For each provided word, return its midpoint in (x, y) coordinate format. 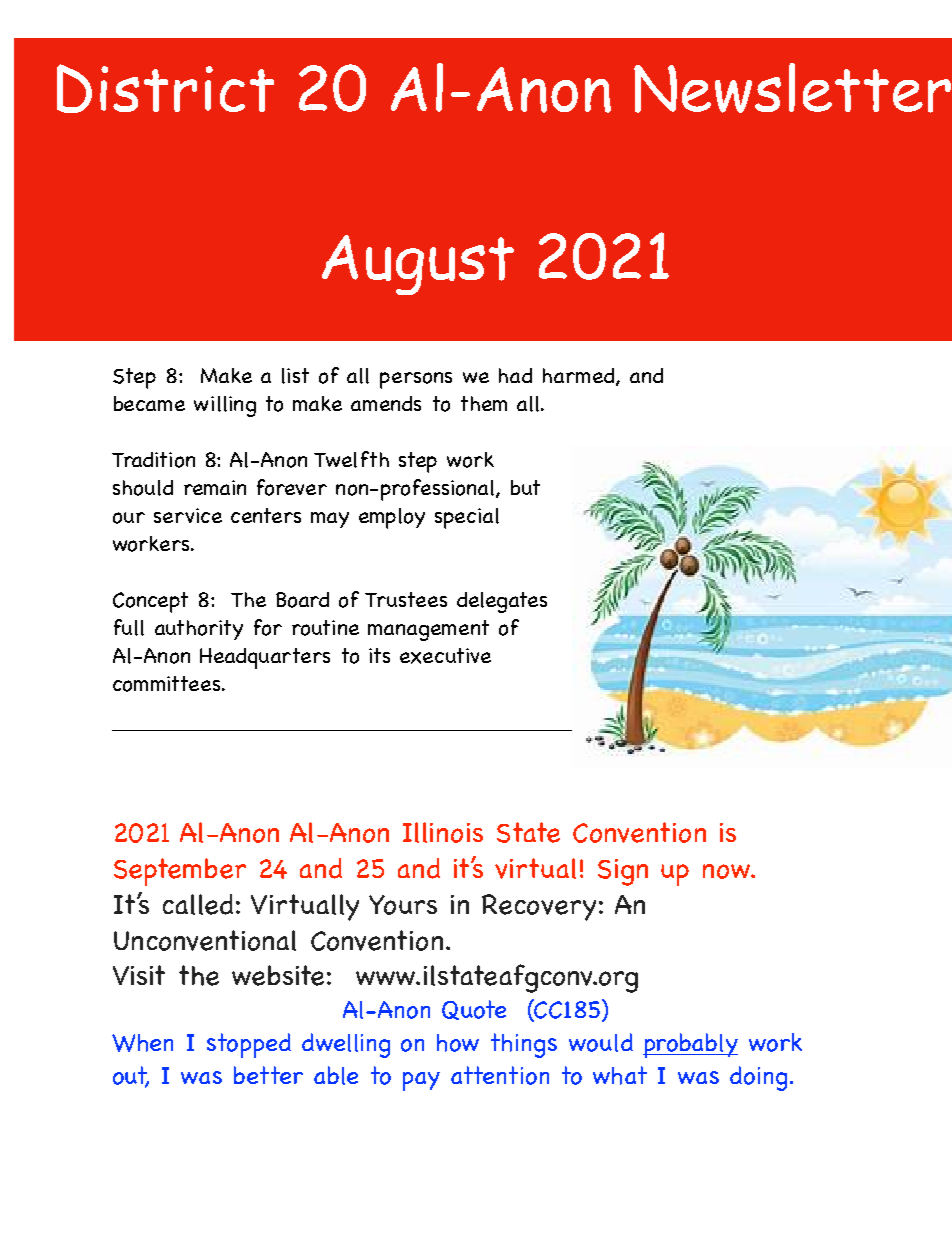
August (418, 265)
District (165, 88)
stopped (249, 1045)
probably (690, 1045)
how (458, 1043)
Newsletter (792, 88)
